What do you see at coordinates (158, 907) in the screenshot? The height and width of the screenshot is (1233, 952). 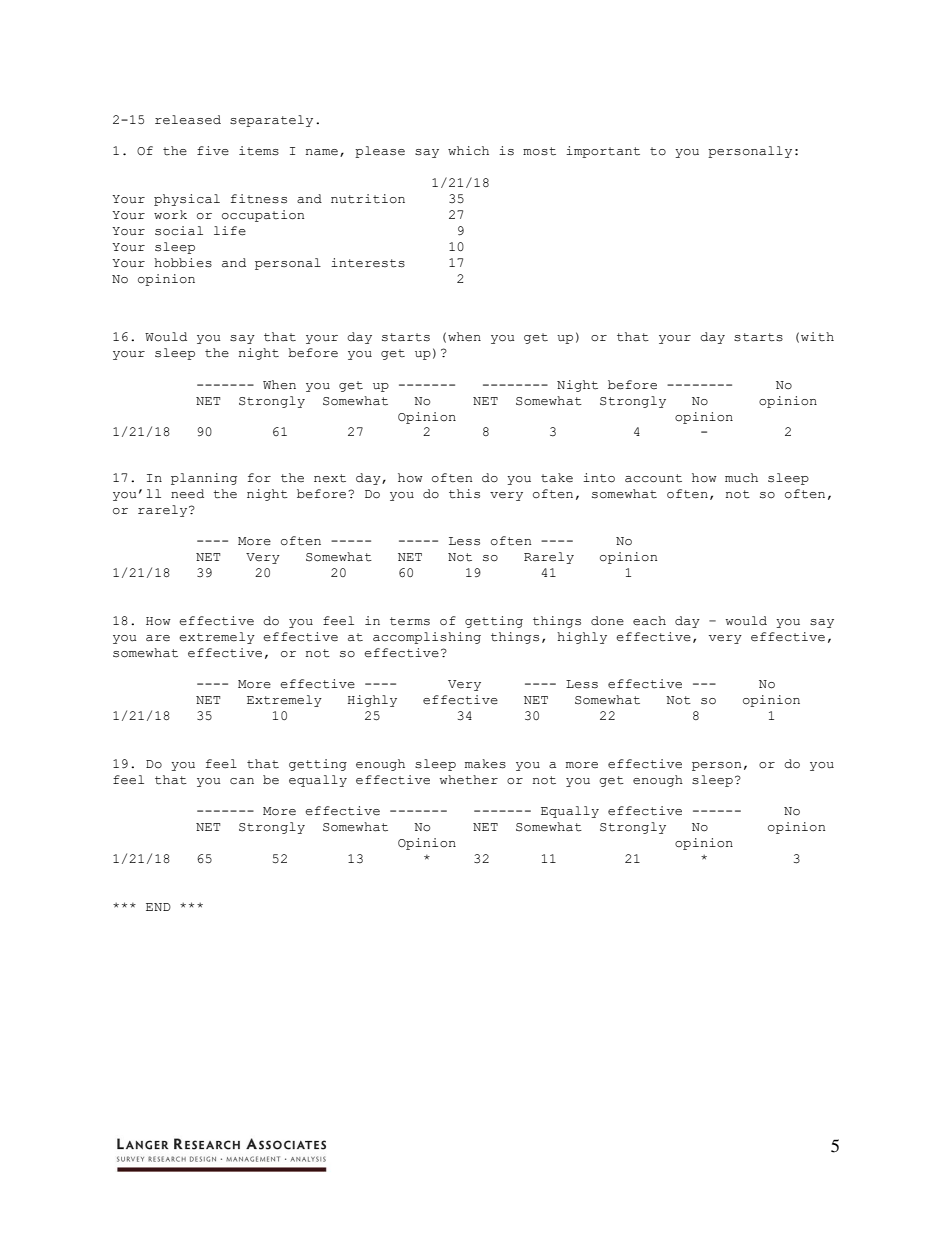 I see `END` at bounding box center [158, 907].
